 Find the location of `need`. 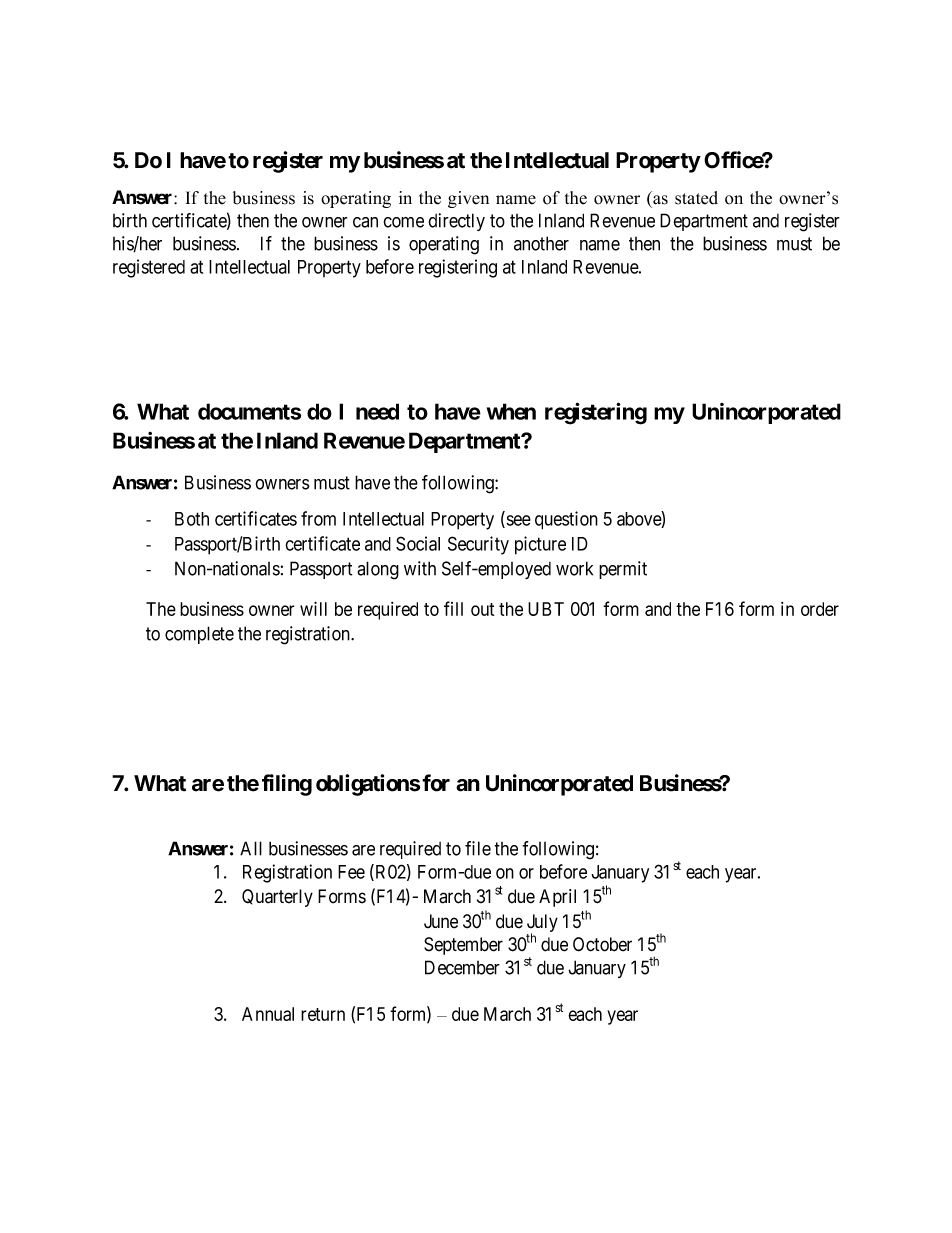

need is located at coordinates (377, 411).
